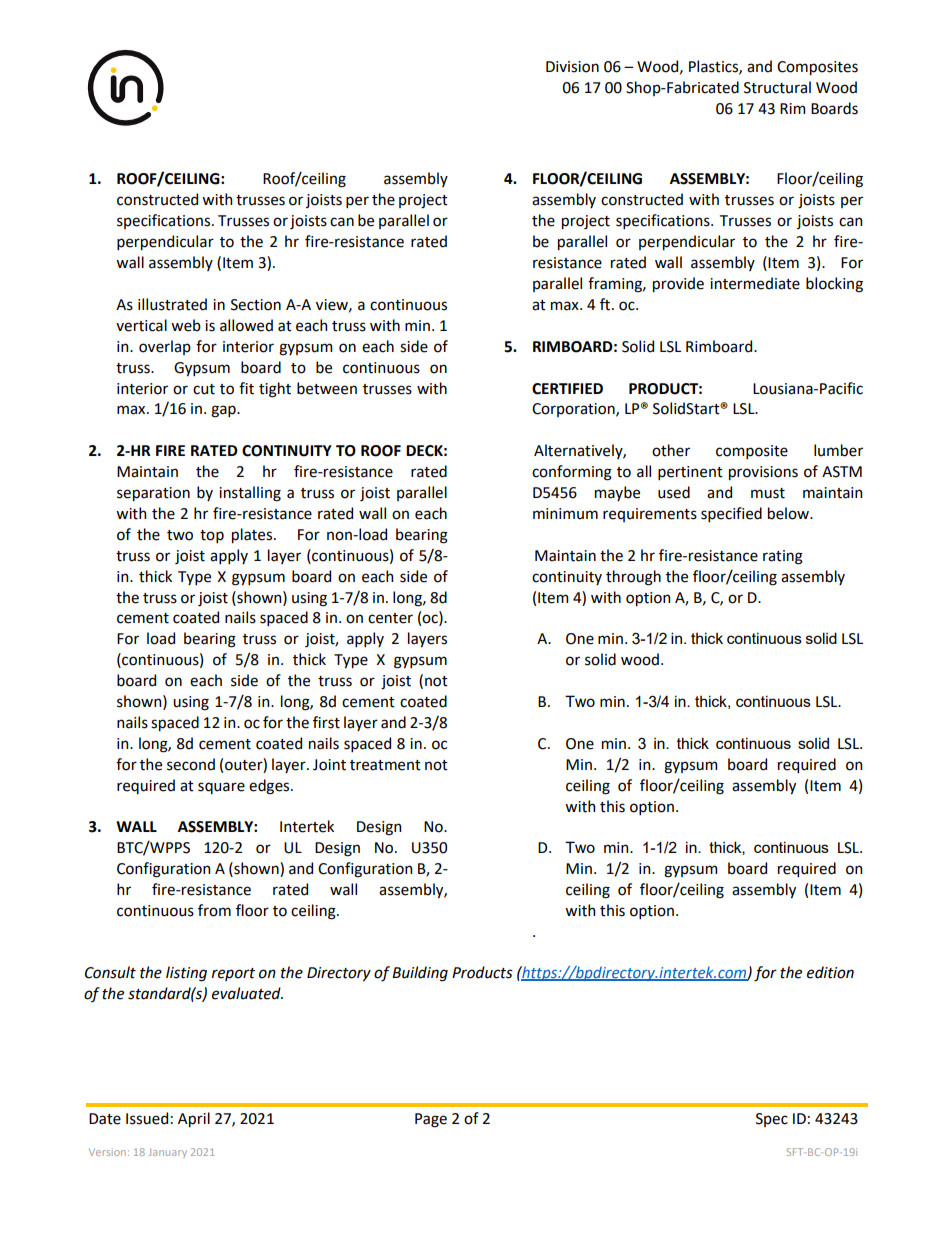  What do you see at coordinates (572, 67) in the document?
I see `Division` at bounding box center [572, 67].
